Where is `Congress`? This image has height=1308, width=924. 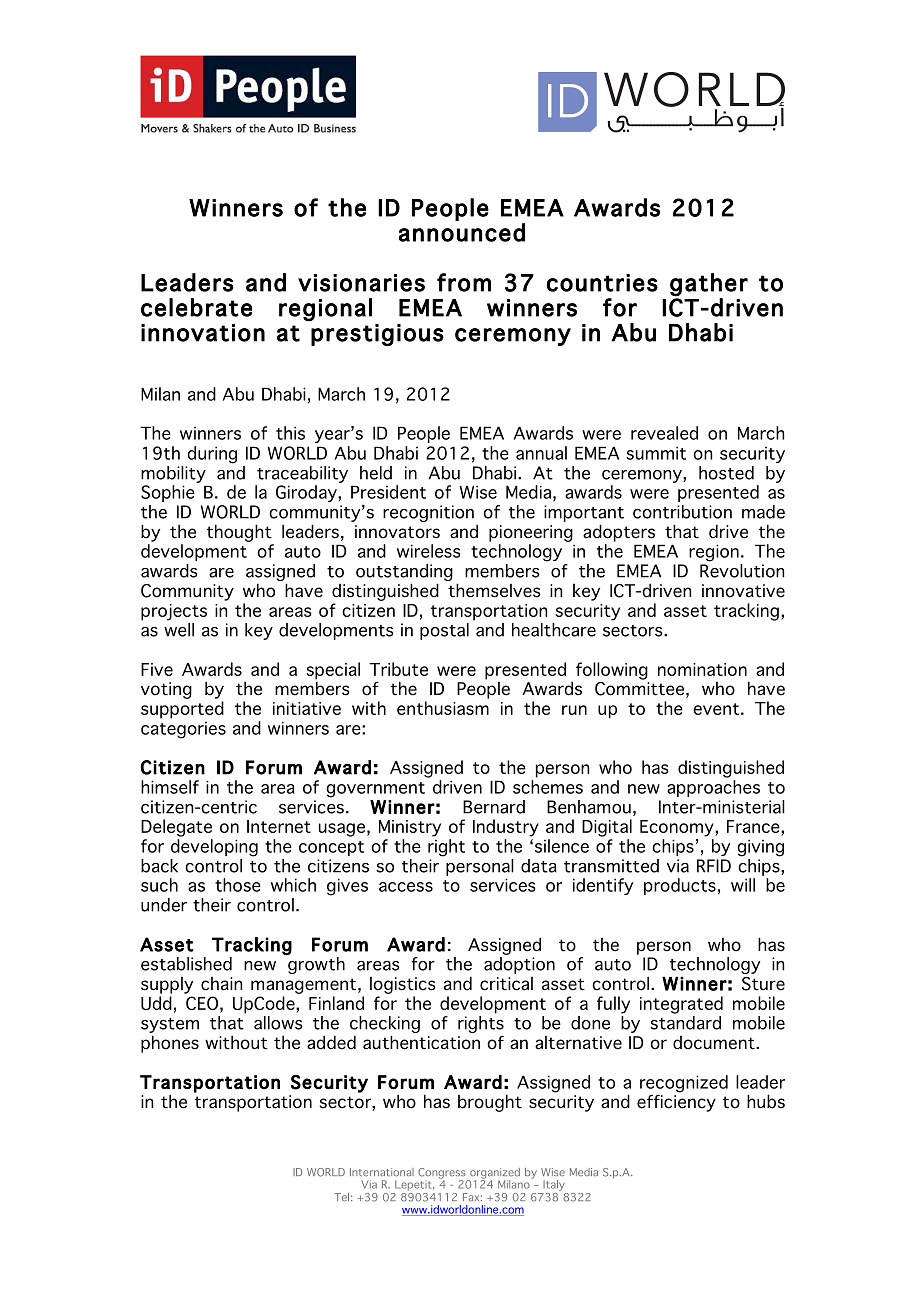 Congress is located at coordinates (443, 1174).
